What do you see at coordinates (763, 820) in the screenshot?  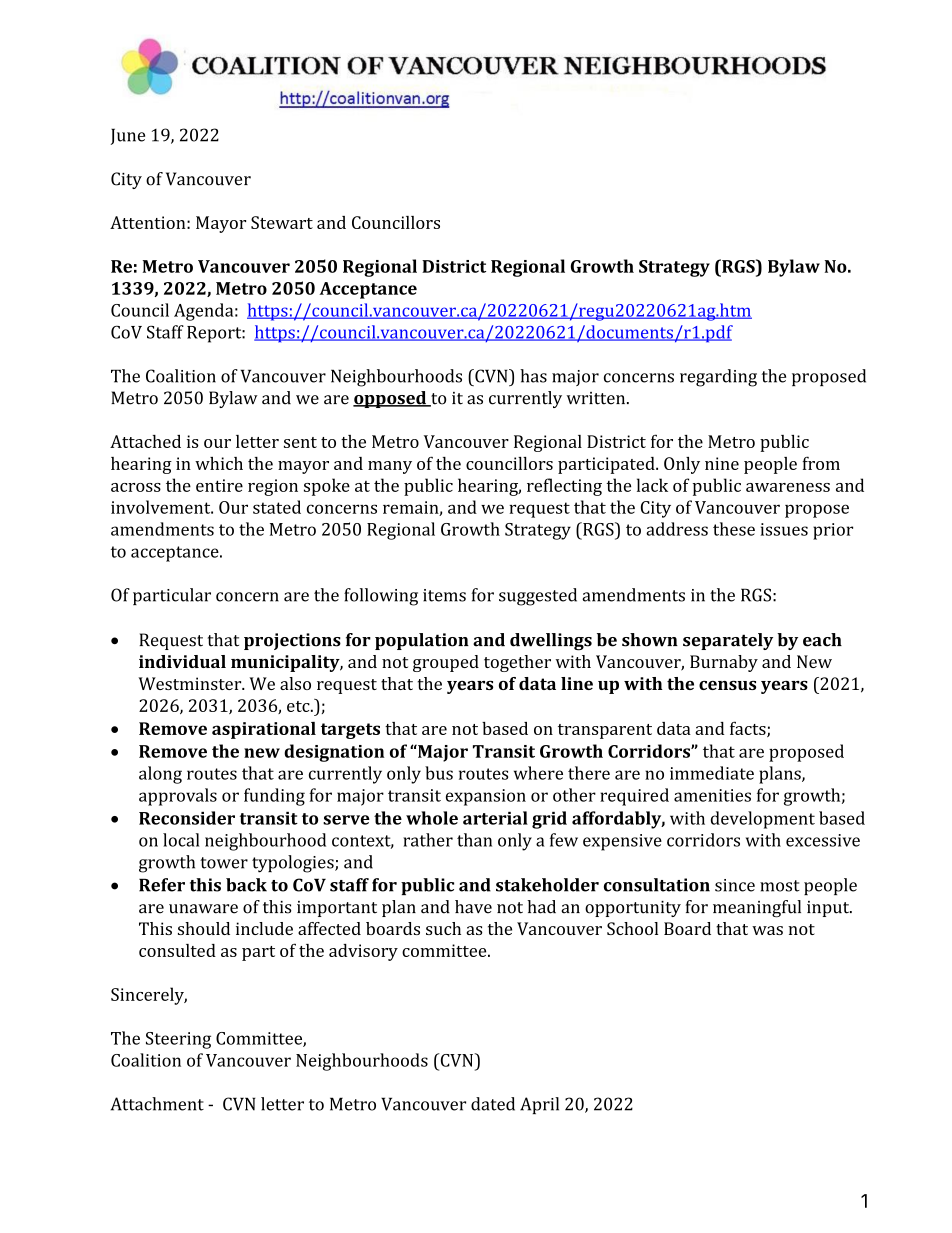 I see `development` at bounding box center [763, 820].
